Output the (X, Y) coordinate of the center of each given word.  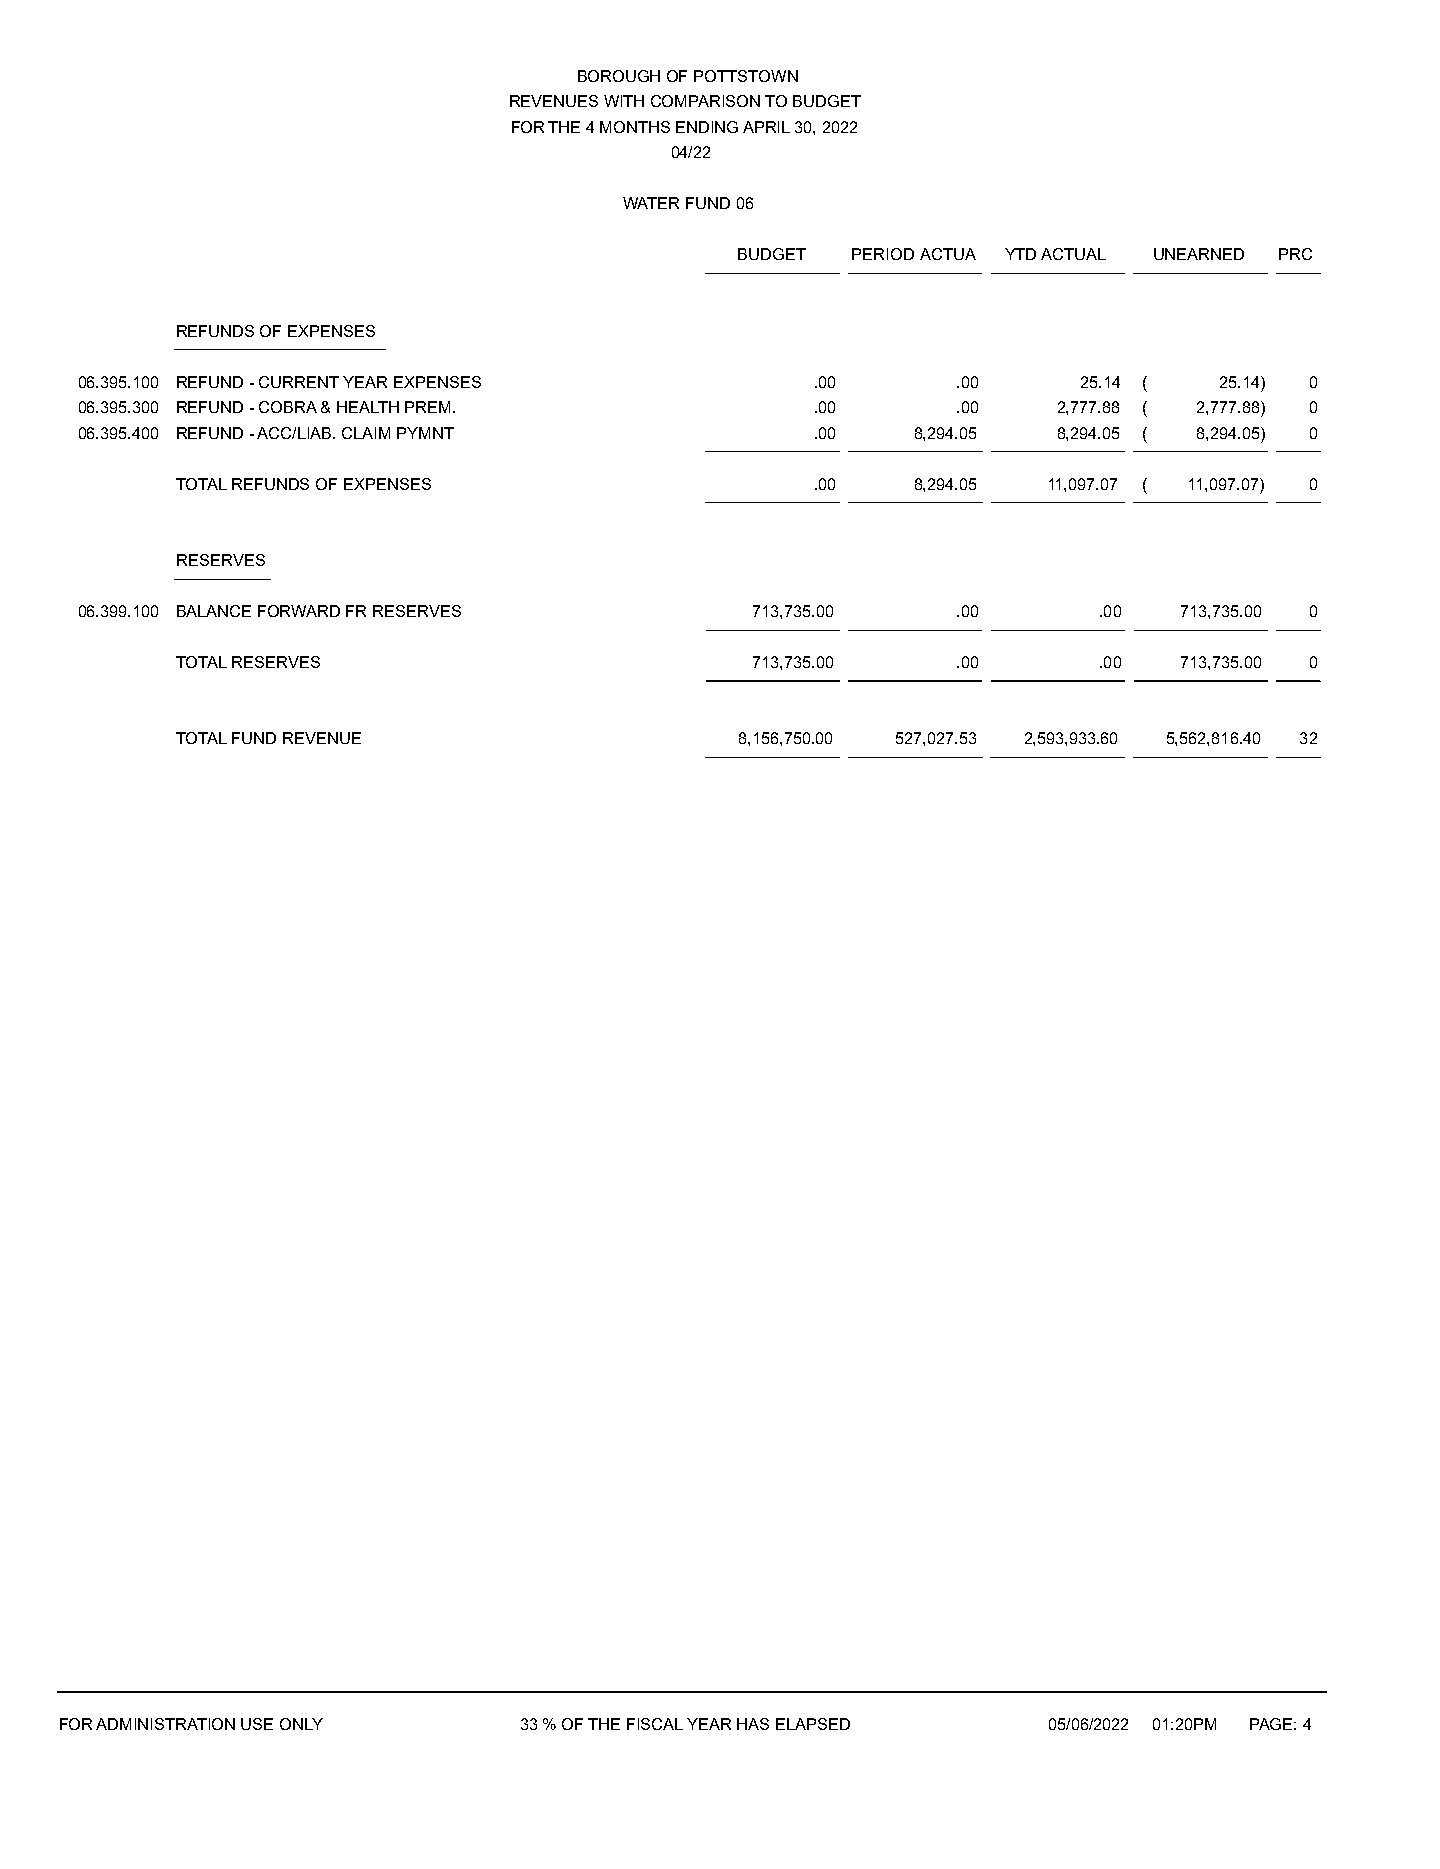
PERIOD (883, 254)
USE (257, 1724)
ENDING (707, 127)
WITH (624, 101)
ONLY (301, 1724)
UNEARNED (1199, 254)
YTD (1020, 254)
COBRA (288, 407)
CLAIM (366, 433)
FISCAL (655, 1724)
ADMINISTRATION (165, 1724)
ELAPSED (813, 1724)
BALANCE (214, 611)
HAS (753, 1724)
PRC (1295, 254)
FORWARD (299, 611)
